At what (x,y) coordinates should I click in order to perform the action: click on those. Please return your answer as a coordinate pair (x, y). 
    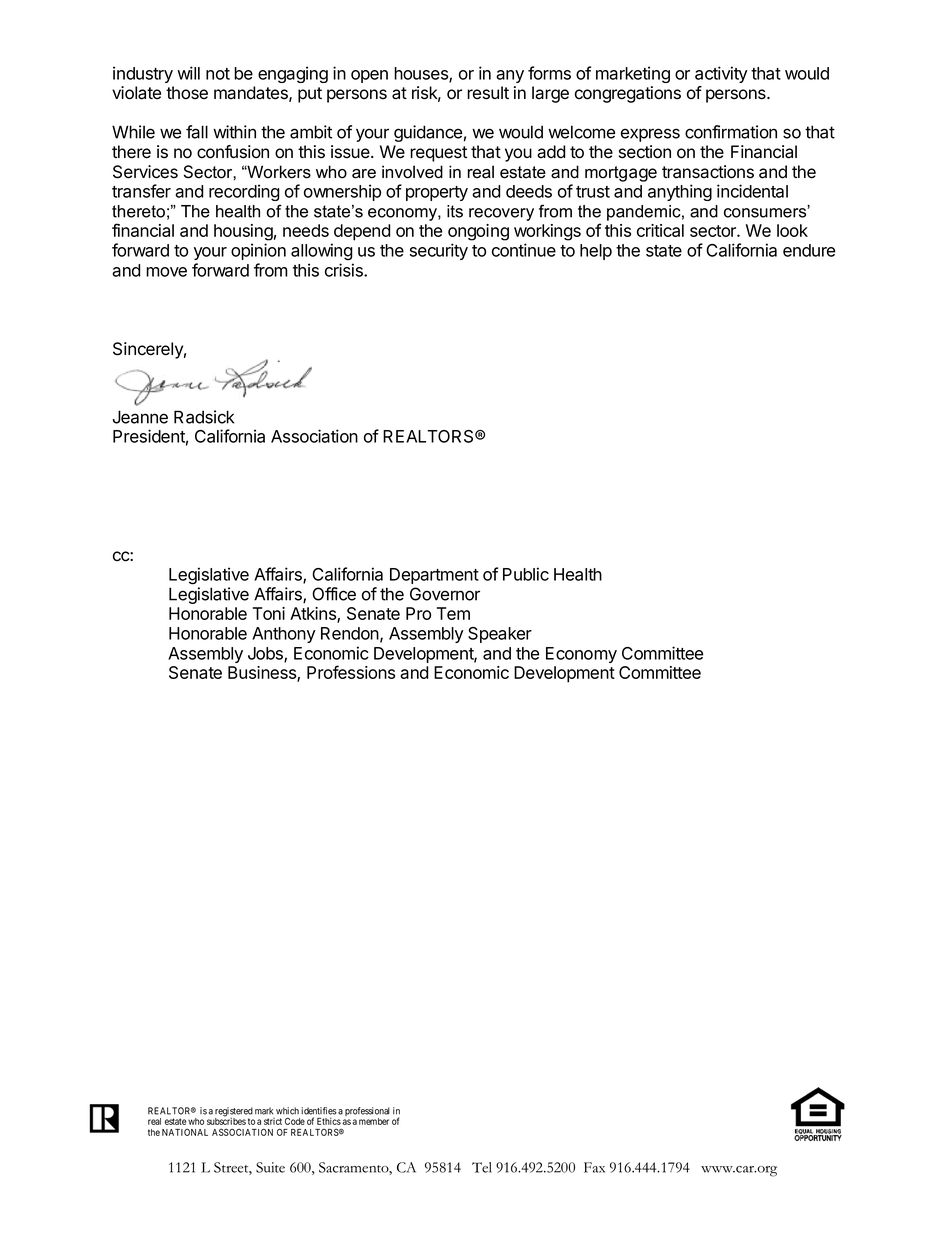
    Looking at the image, I should click on (187, 93).
